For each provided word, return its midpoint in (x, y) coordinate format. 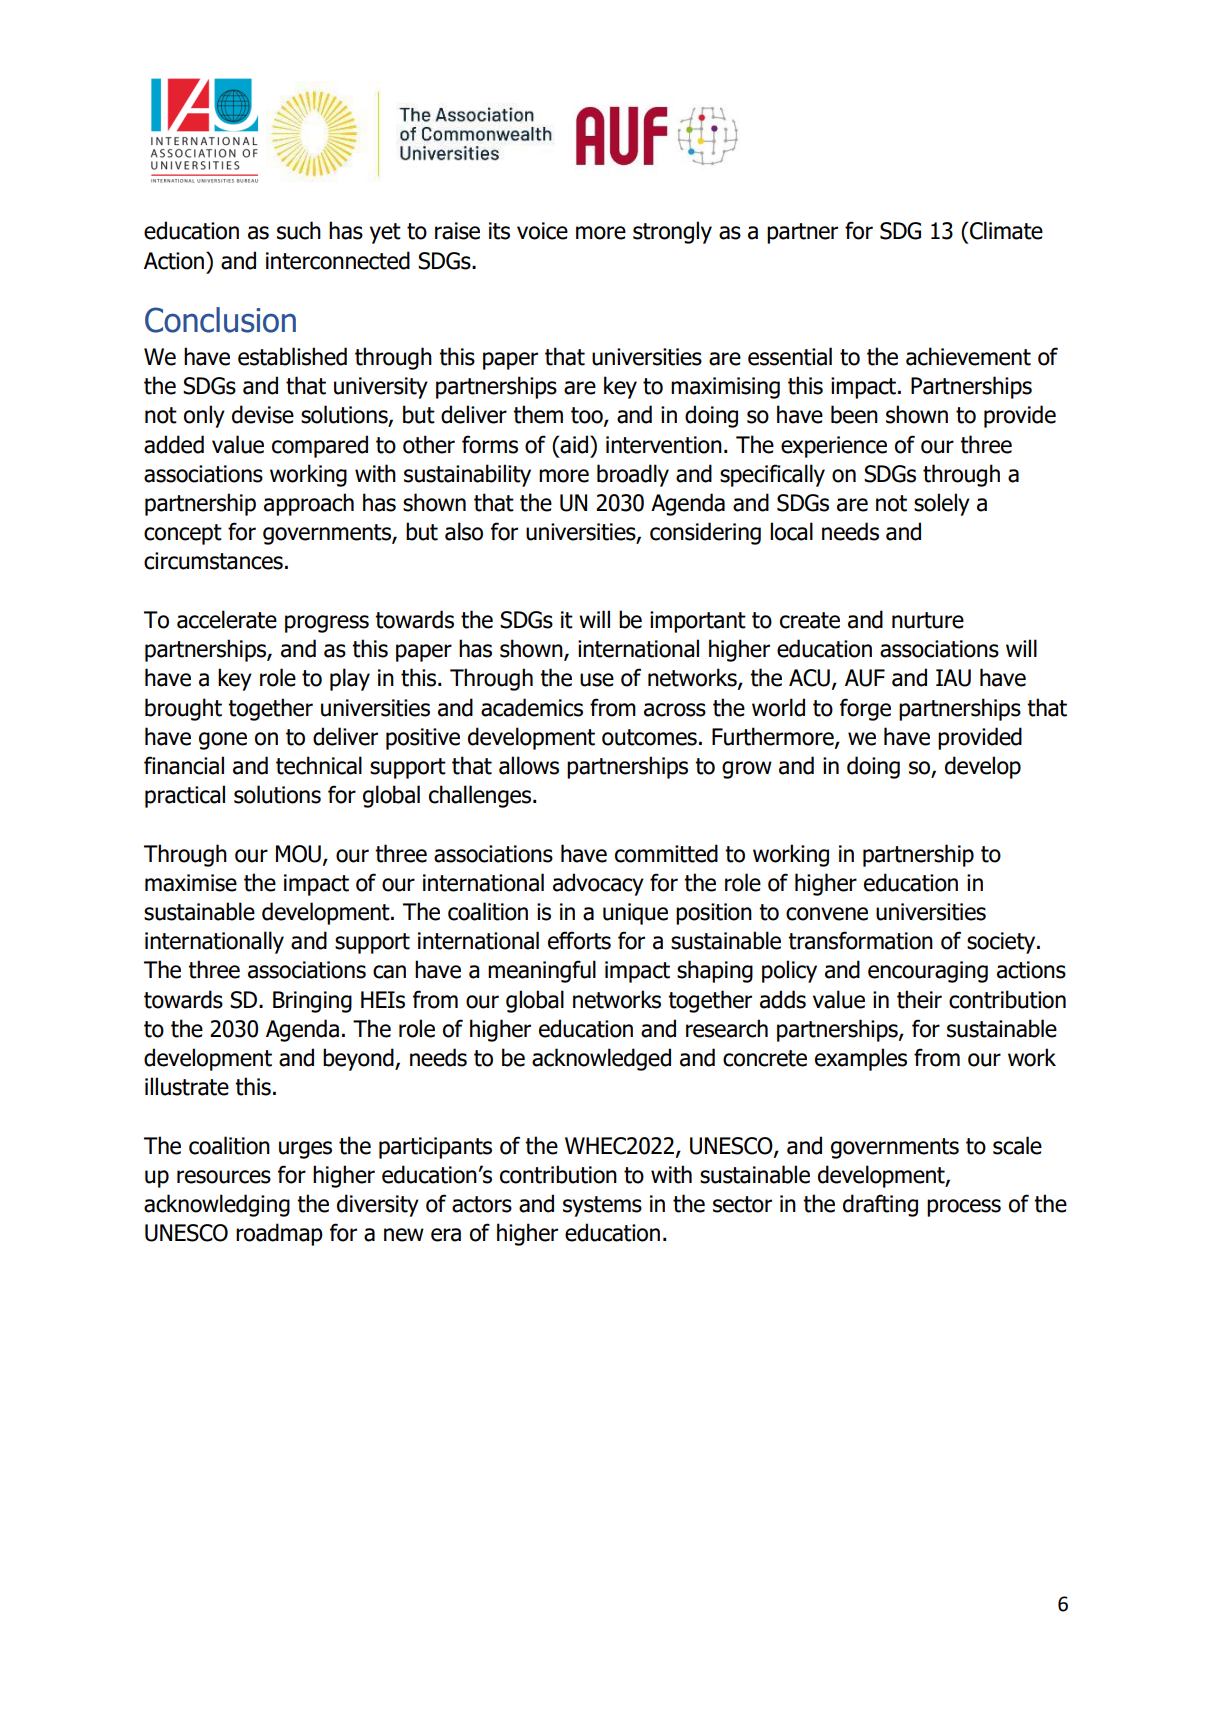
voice (542, 231)
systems (602, 1206)
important (698, 622)
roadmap (279, 1234)
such (299, 230)
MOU (298, 854)
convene (827, 914)
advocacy (598, 884)
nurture (928, 620)
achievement (968, 356)
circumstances (213, 561)
